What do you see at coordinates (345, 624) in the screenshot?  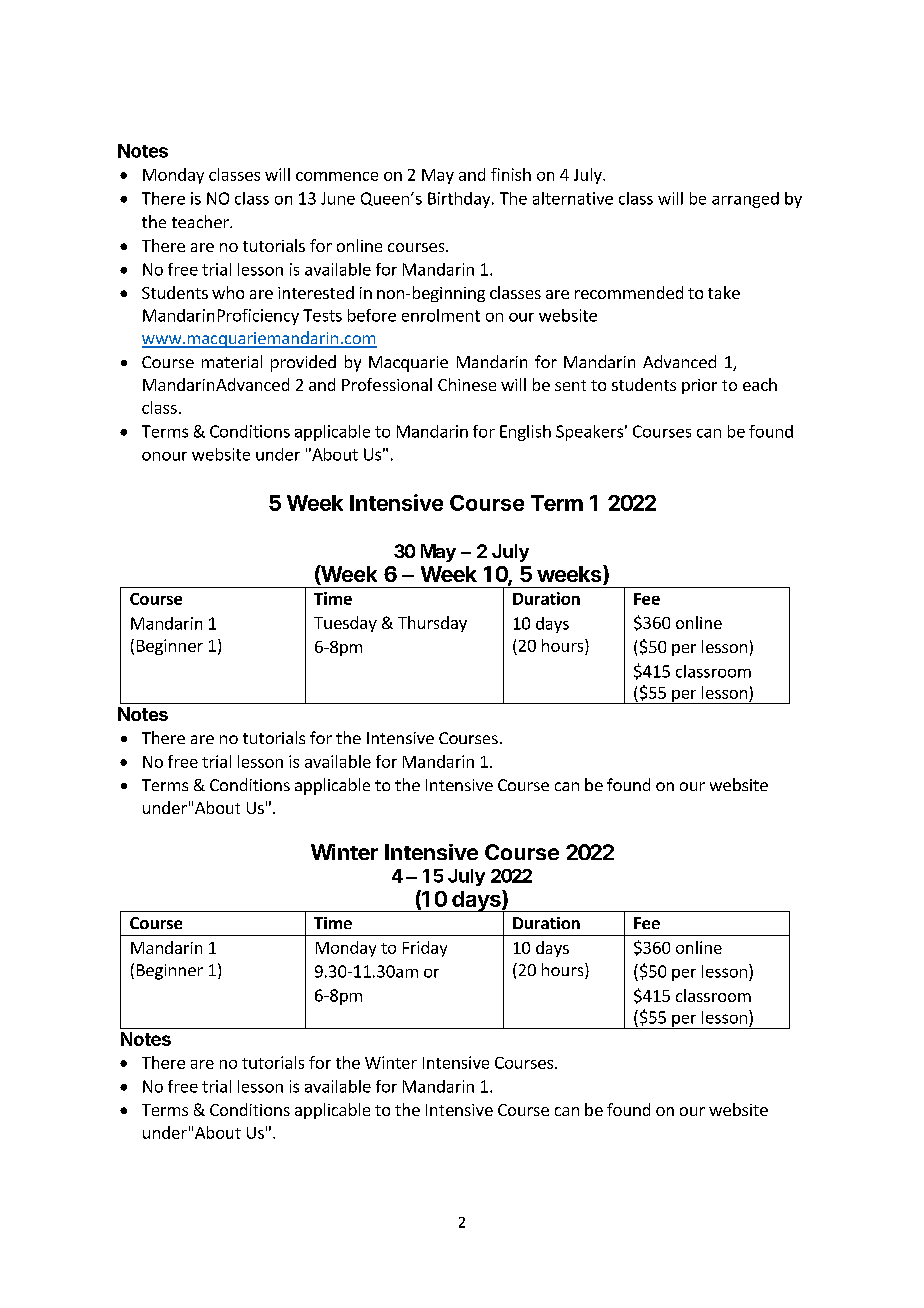 I see `Tuesday` at bounding box center [345, 624].
